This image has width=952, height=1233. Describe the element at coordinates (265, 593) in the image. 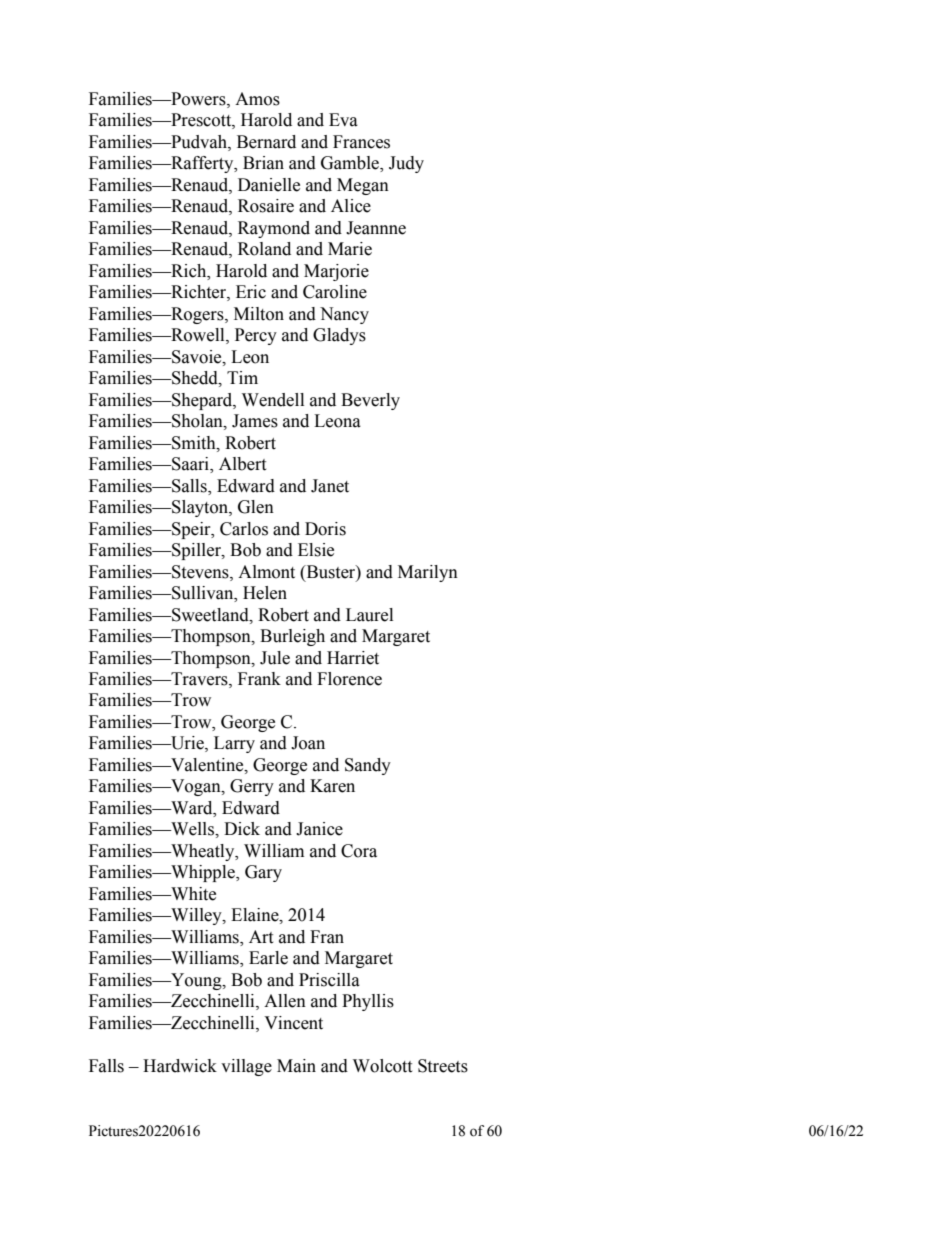

I see `Helen` at that location.
